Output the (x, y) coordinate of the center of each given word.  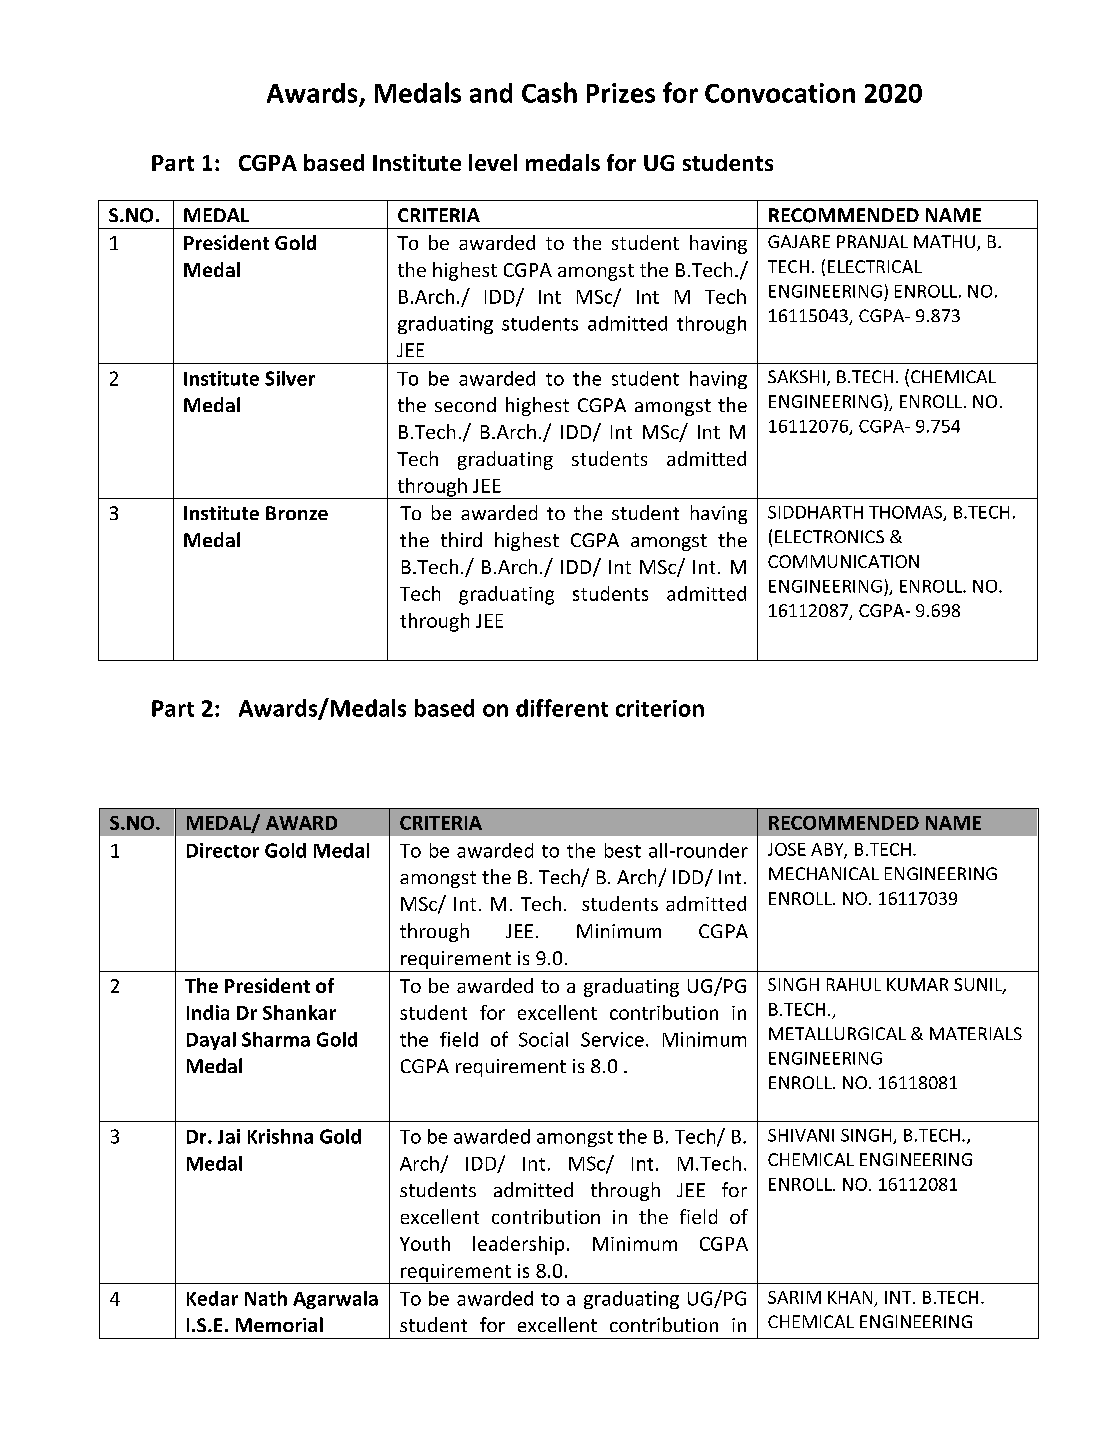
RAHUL (854, 984)
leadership (518, 1245)
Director (223, 850)
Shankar (299, 1012)
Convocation (780, 93)
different (562, 708)
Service (612, 1039)
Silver (290, 378)
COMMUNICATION (843, 561)
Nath (266, 1298)
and (491, 93)
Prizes (621, 93)
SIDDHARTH (815, 512)
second (465, 404)
